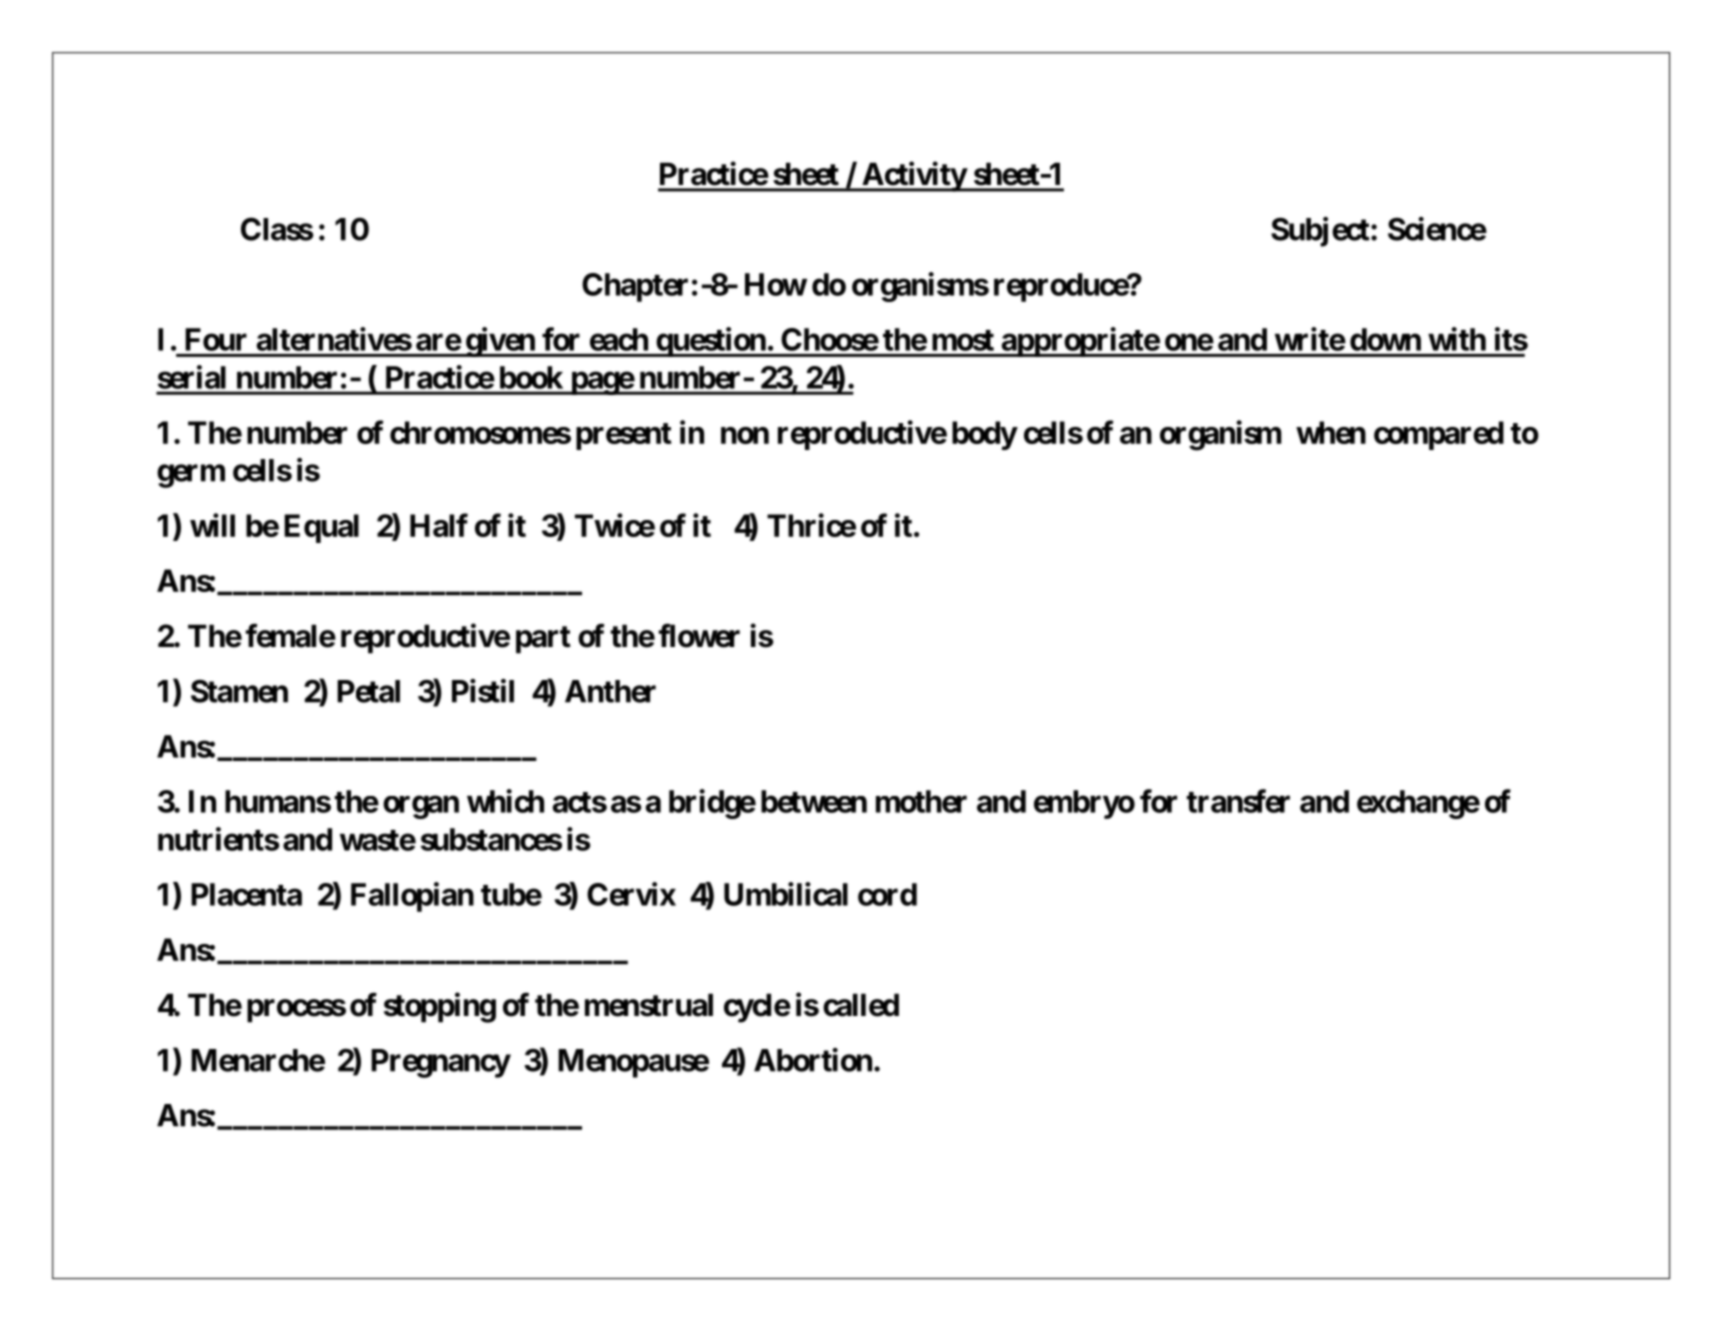 This screenshot has width=1722, height=1331. I want to click on Petal, so click(368, 691).
